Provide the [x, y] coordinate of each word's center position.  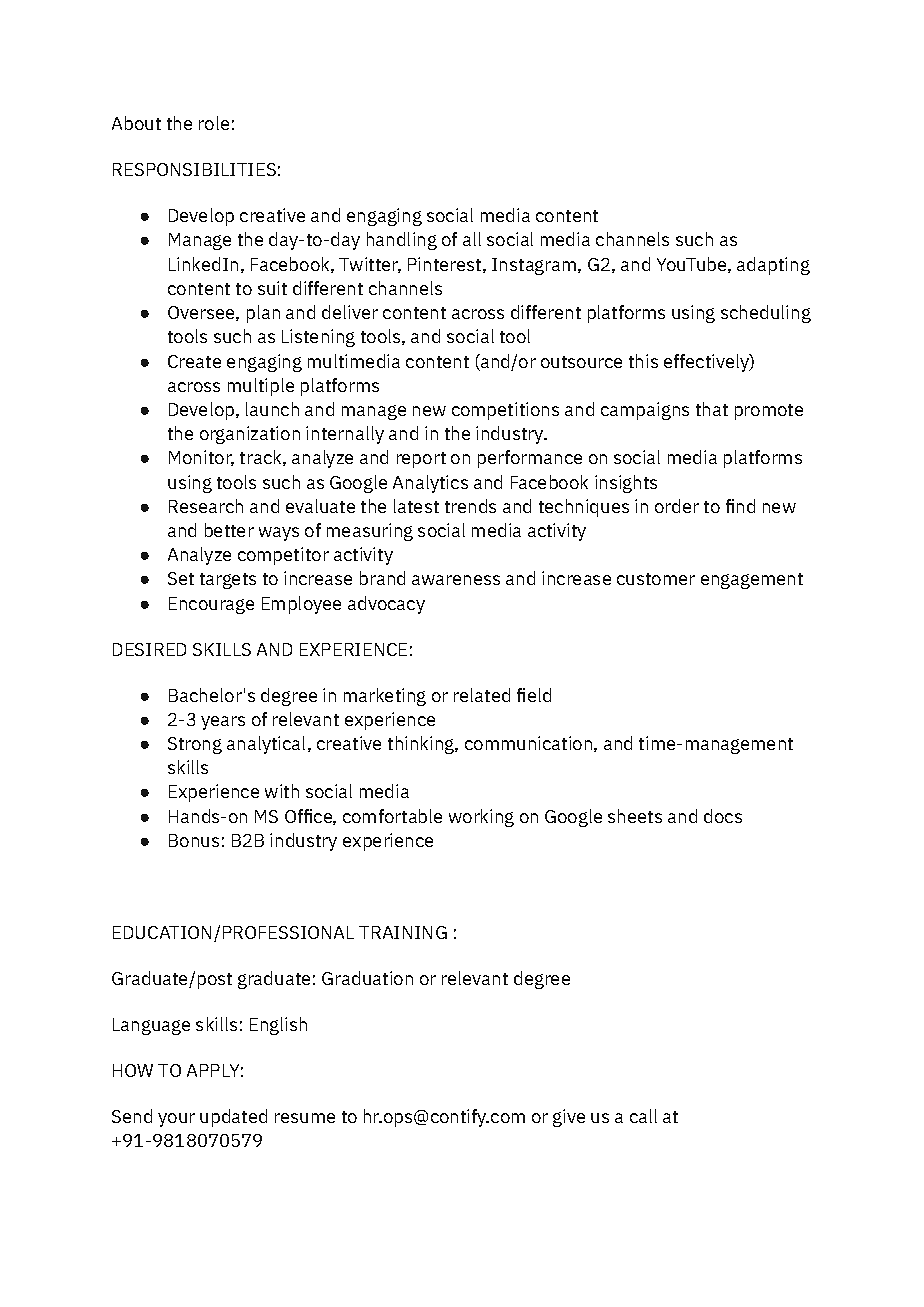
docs [723, 816]
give [569, 1118]
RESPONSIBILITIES [194, 169]
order [677, 506]
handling [402, 241]
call [643, 1116]
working [481, 818]
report [421, 460]
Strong [195, 745]
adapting [773, 266]
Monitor [201, 458]
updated [233, 1118]
